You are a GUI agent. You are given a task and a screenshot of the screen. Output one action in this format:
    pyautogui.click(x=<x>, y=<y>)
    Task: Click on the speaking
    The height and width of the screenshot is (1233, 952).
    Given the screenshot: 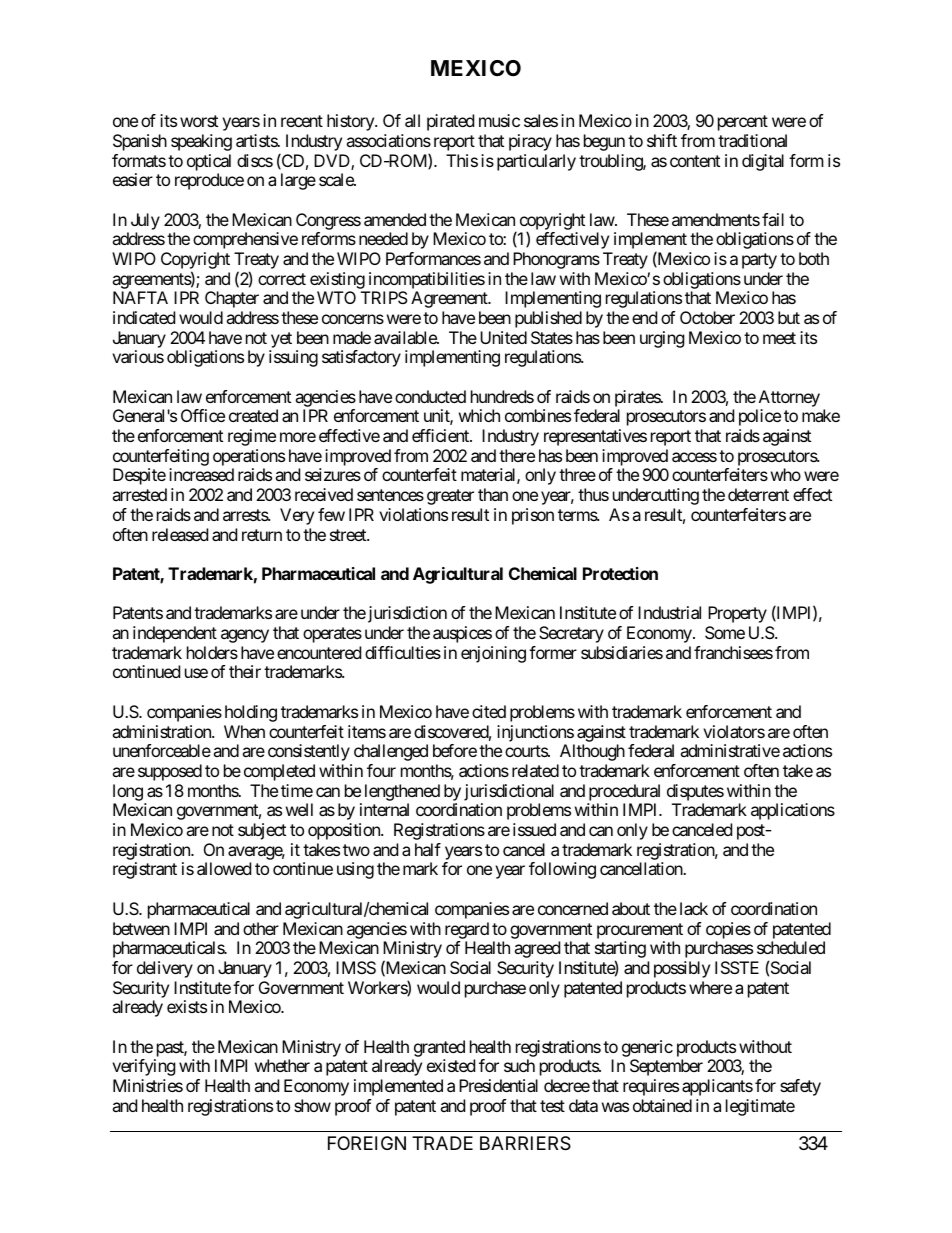 What is the action you would take?
    pyautogui.click(x=201, y=142)
